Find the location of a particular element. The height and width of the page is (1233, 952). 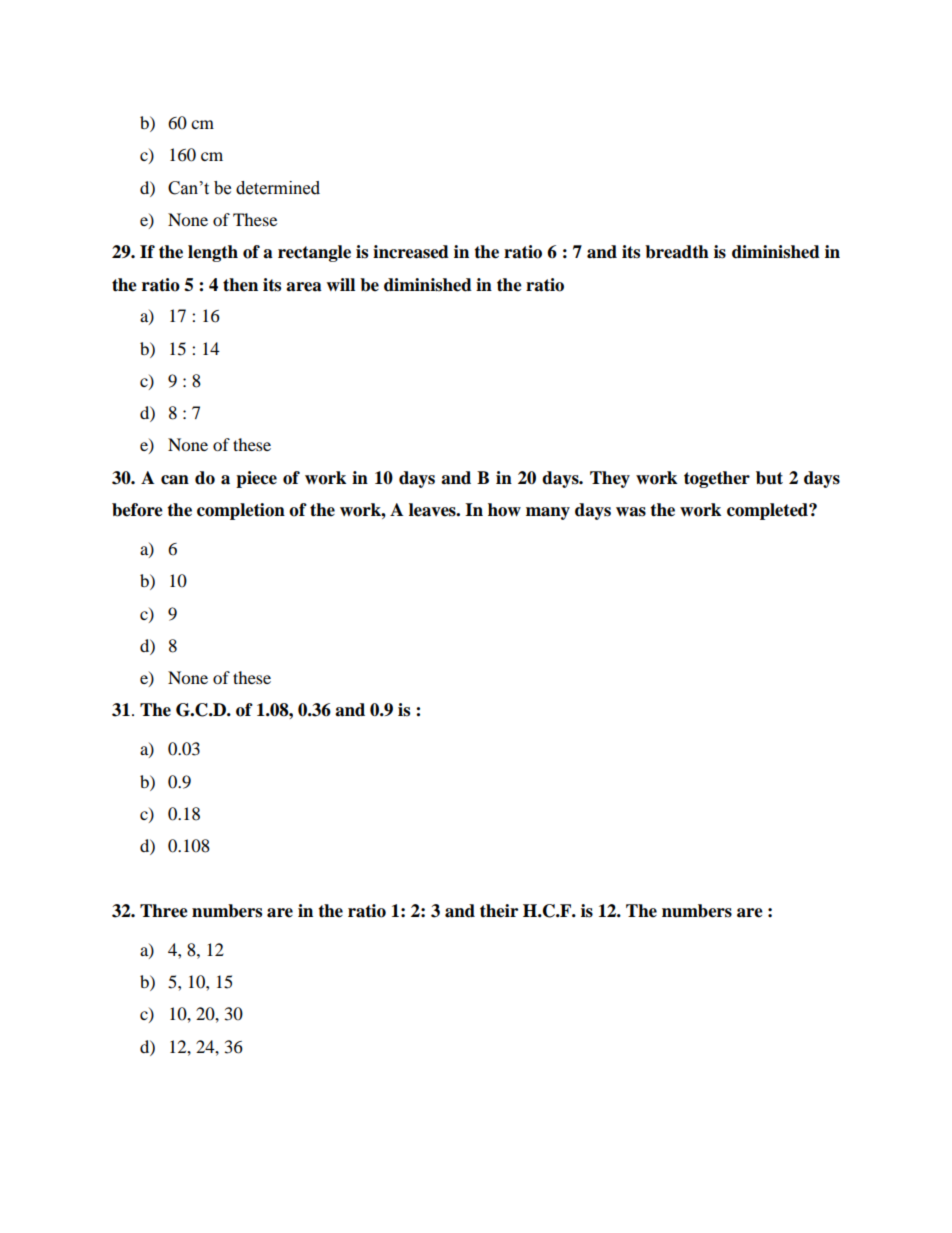

was is located at coordinates (631, 512).
